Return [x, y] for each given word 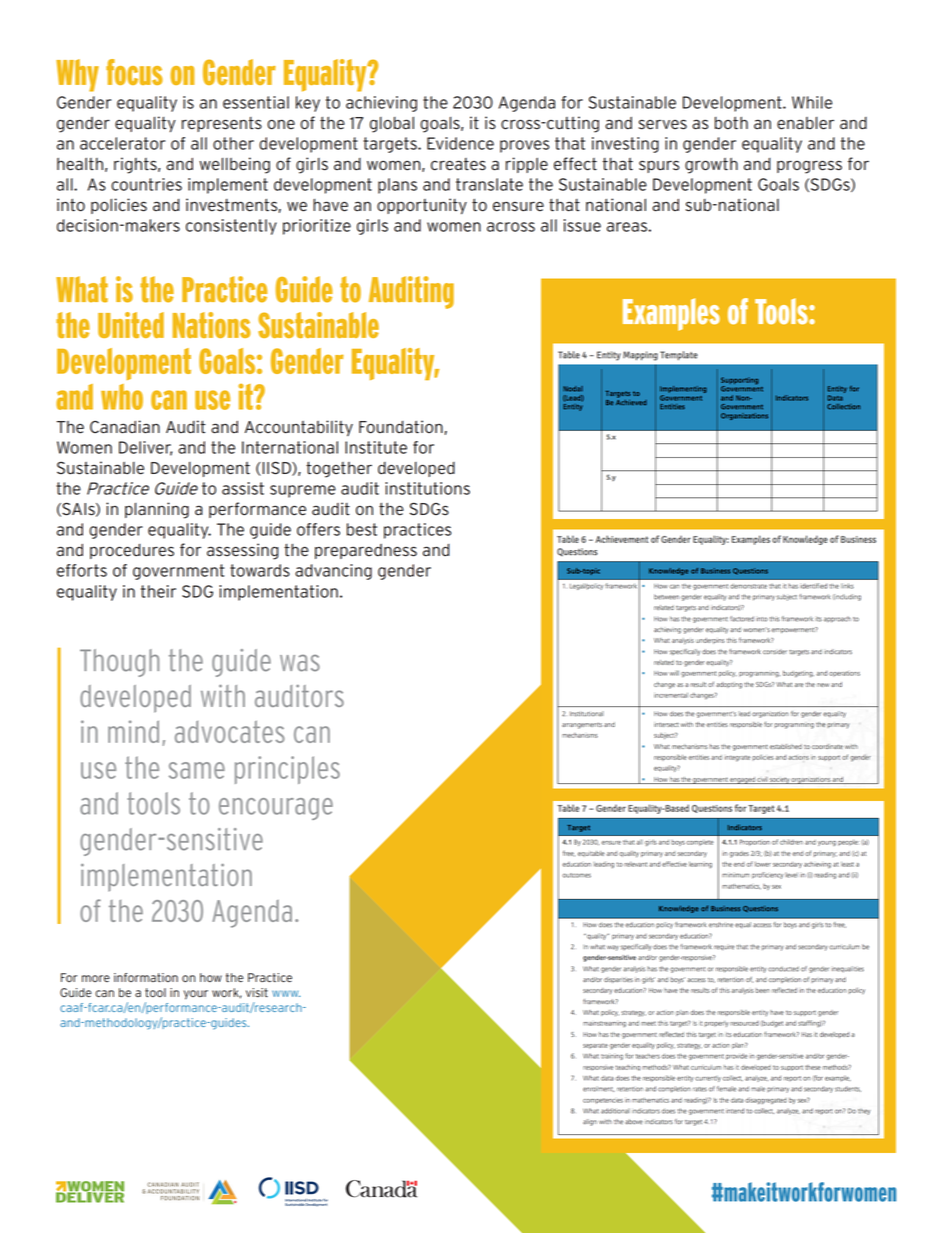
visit [257, 992]
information [146, 977]
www [286, 993]
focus [134, 72]
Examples [671, 314]
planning [157, 510]
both [731, 123]
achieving [381, 104]
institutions [427, 488]
